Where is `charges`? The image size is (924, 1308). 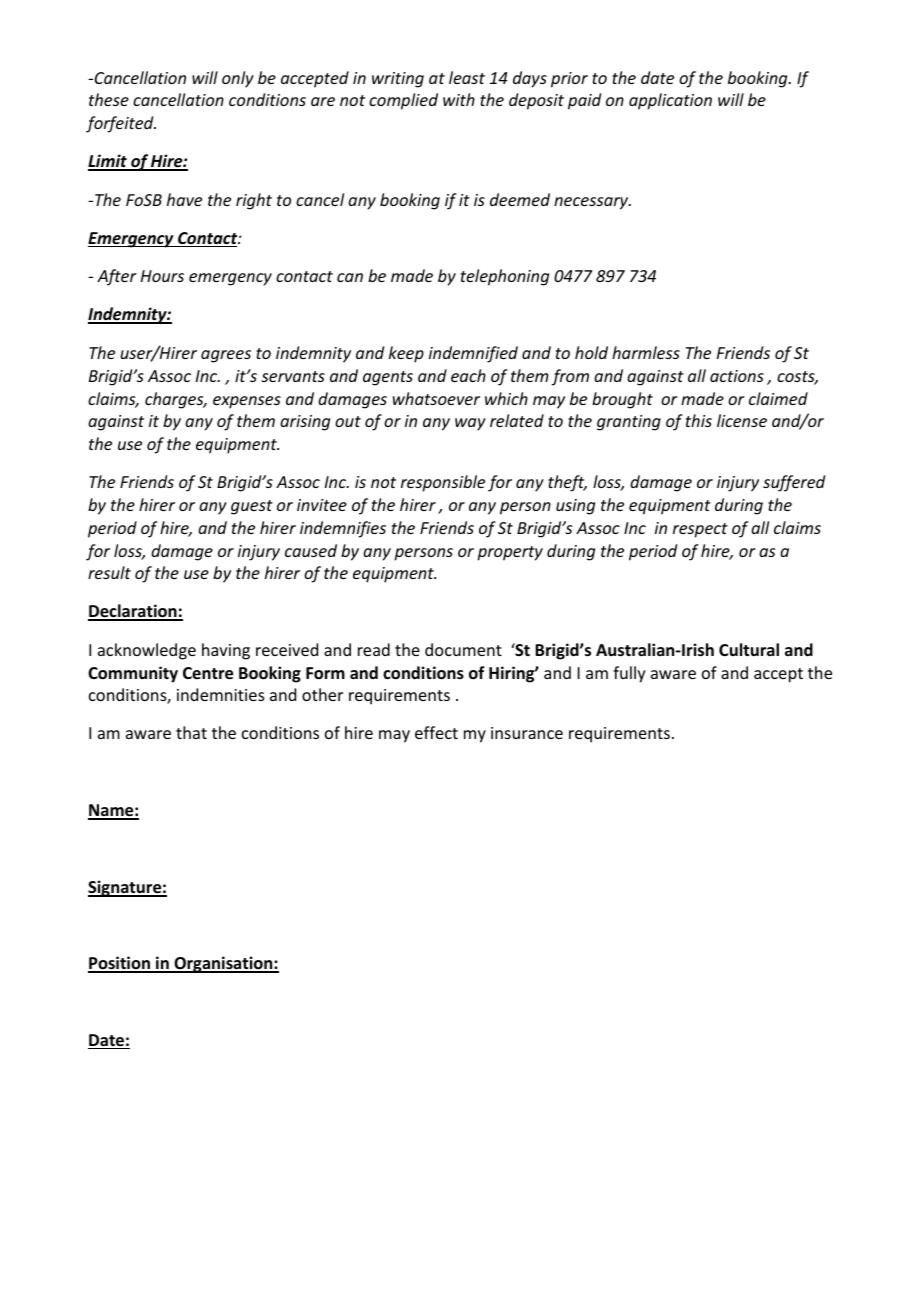 charges is located at coordinates (175, 400).
